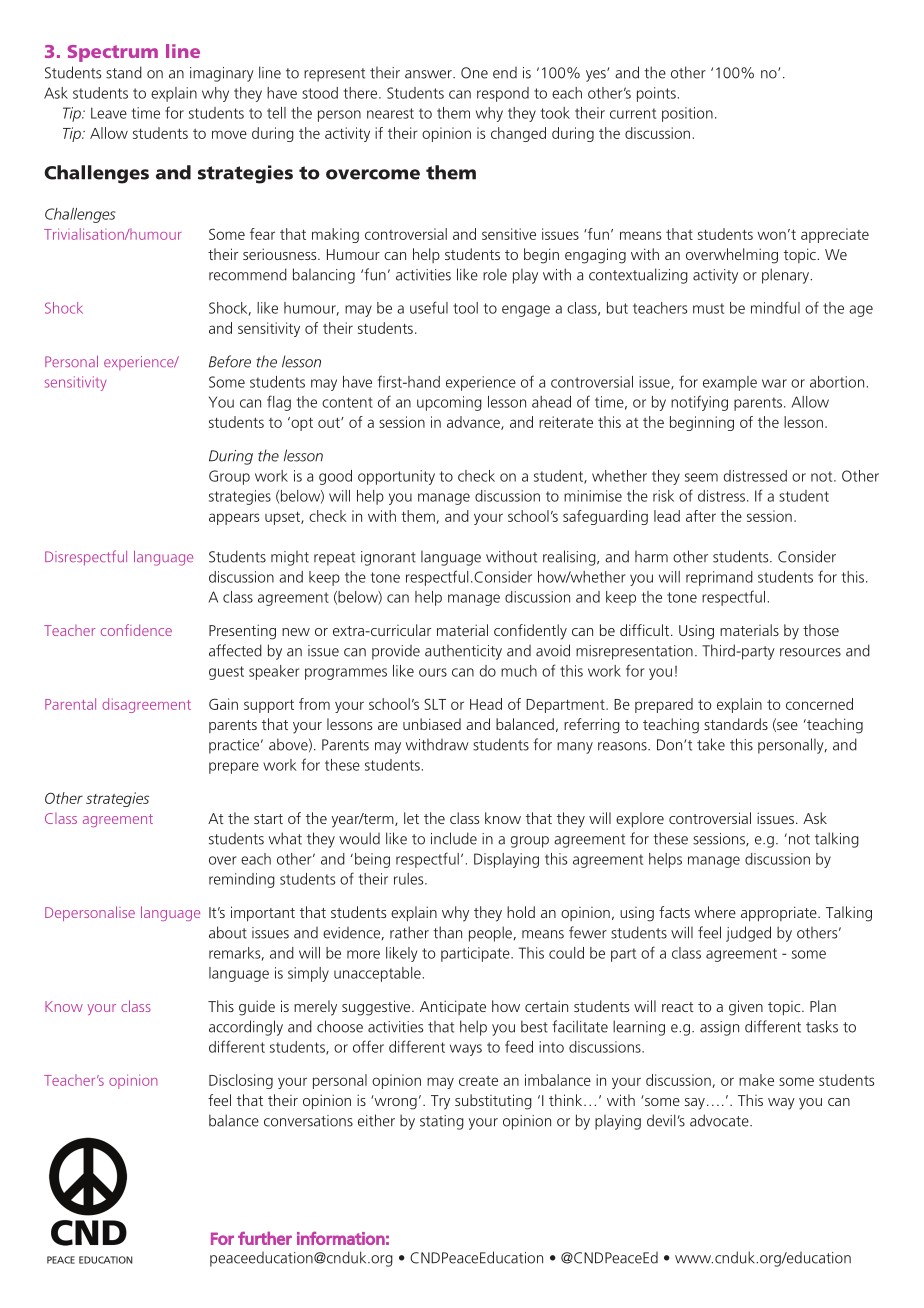 The height and width of the screenshot is (1308, 924). Describe the element at coordinates (265, 1238) in the screenshot. I see `further` at that location.
